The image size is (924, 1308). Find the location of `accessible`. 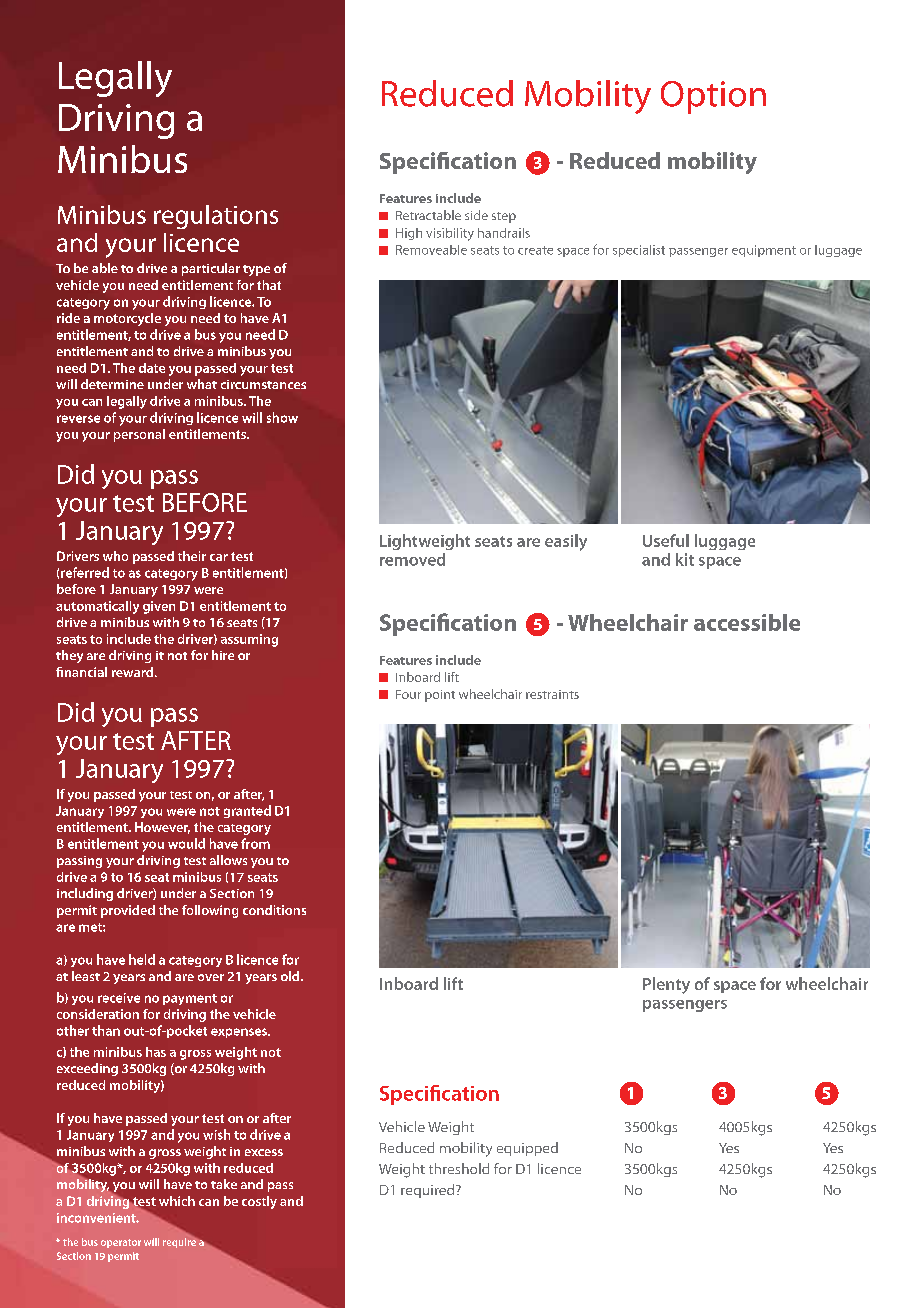

accessible is located at coordinates (747, 622).
